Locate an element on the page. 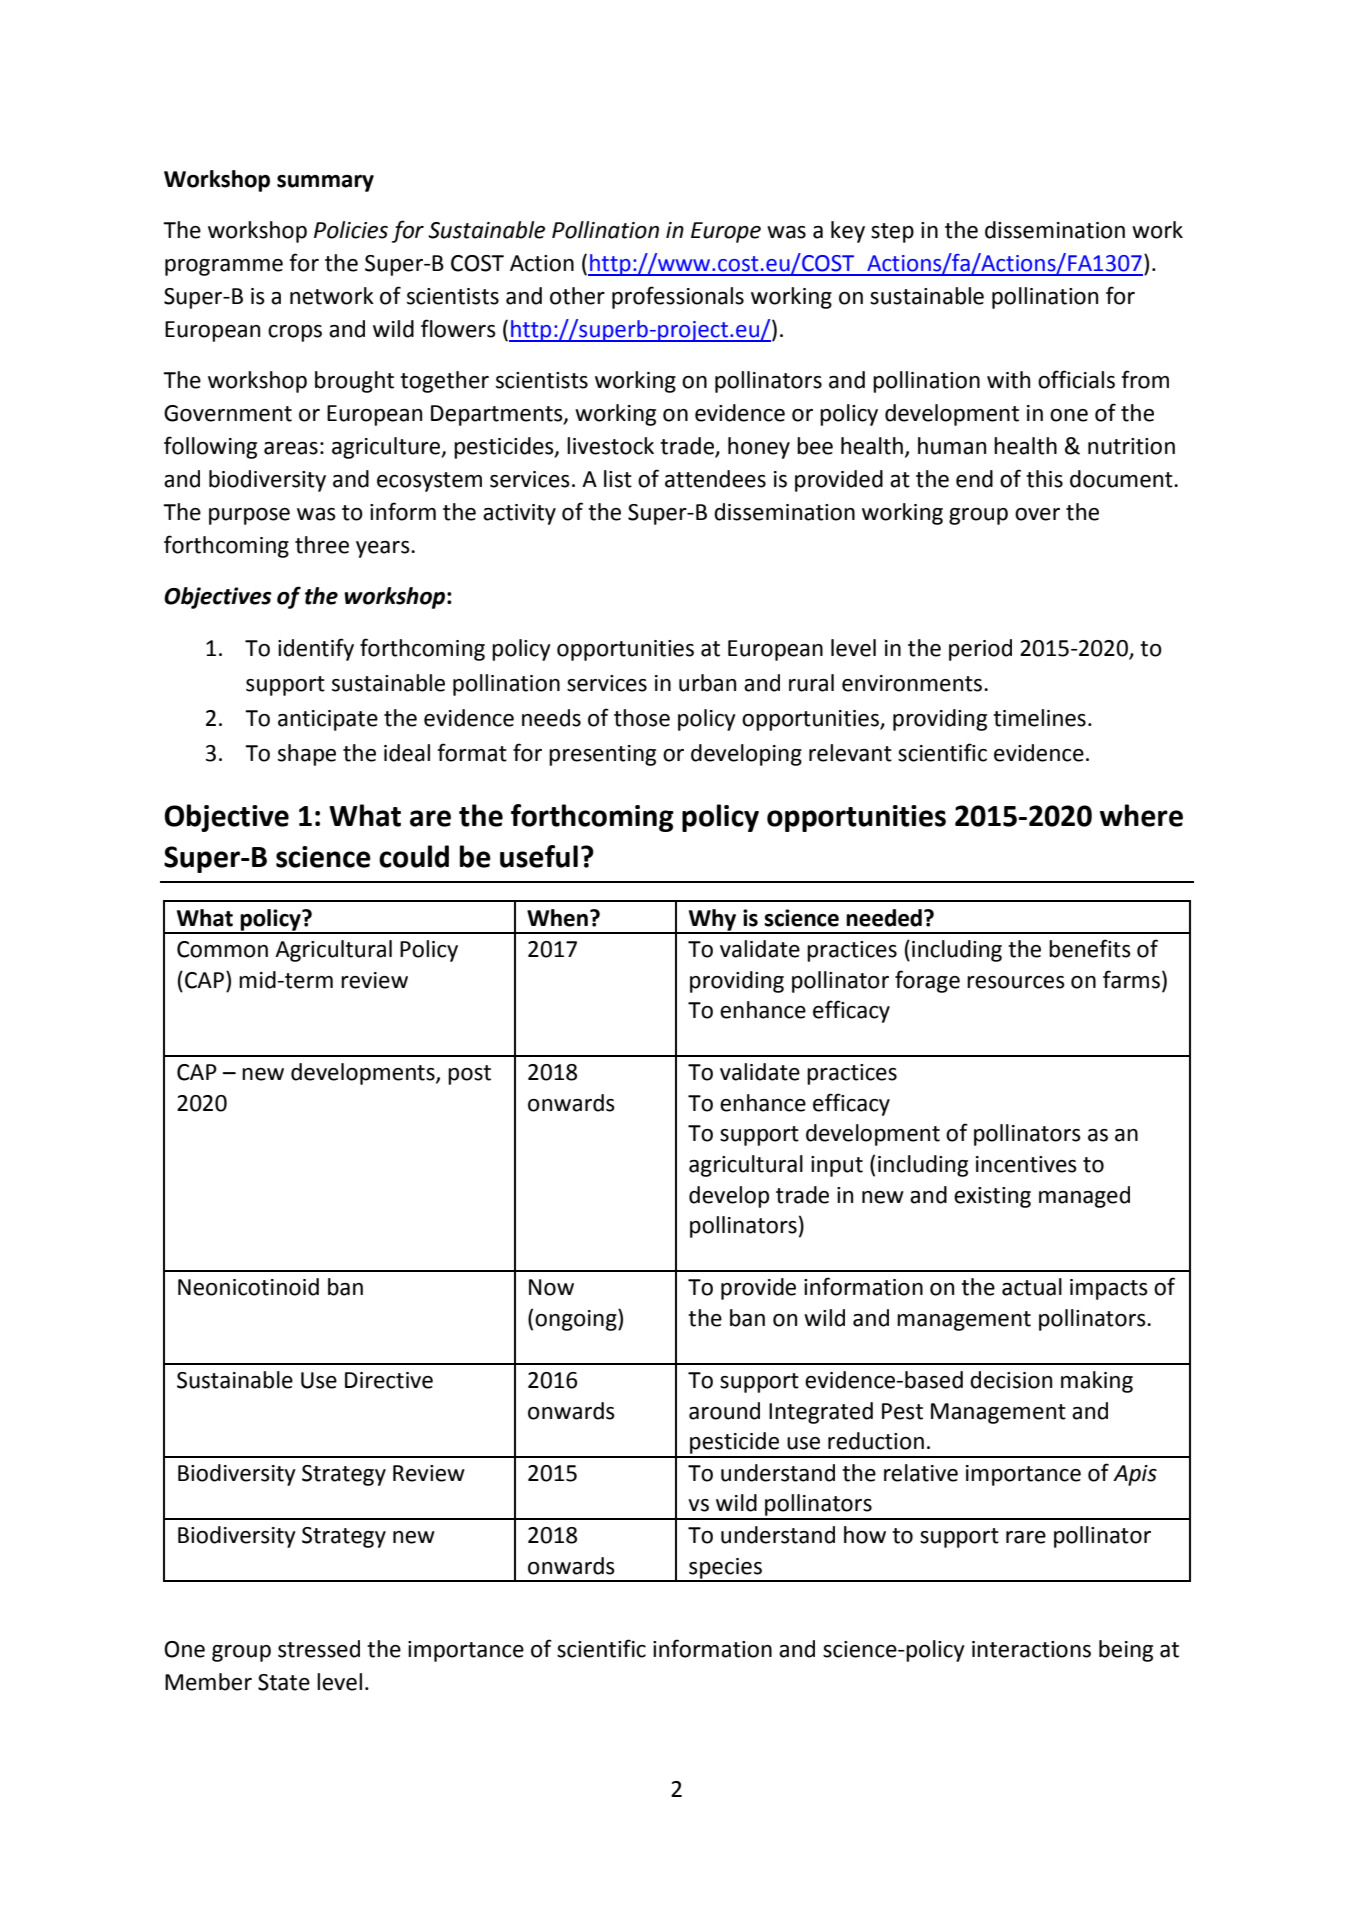 The image size is (1354, 1915). urban is located at coordinates (707, 683).
